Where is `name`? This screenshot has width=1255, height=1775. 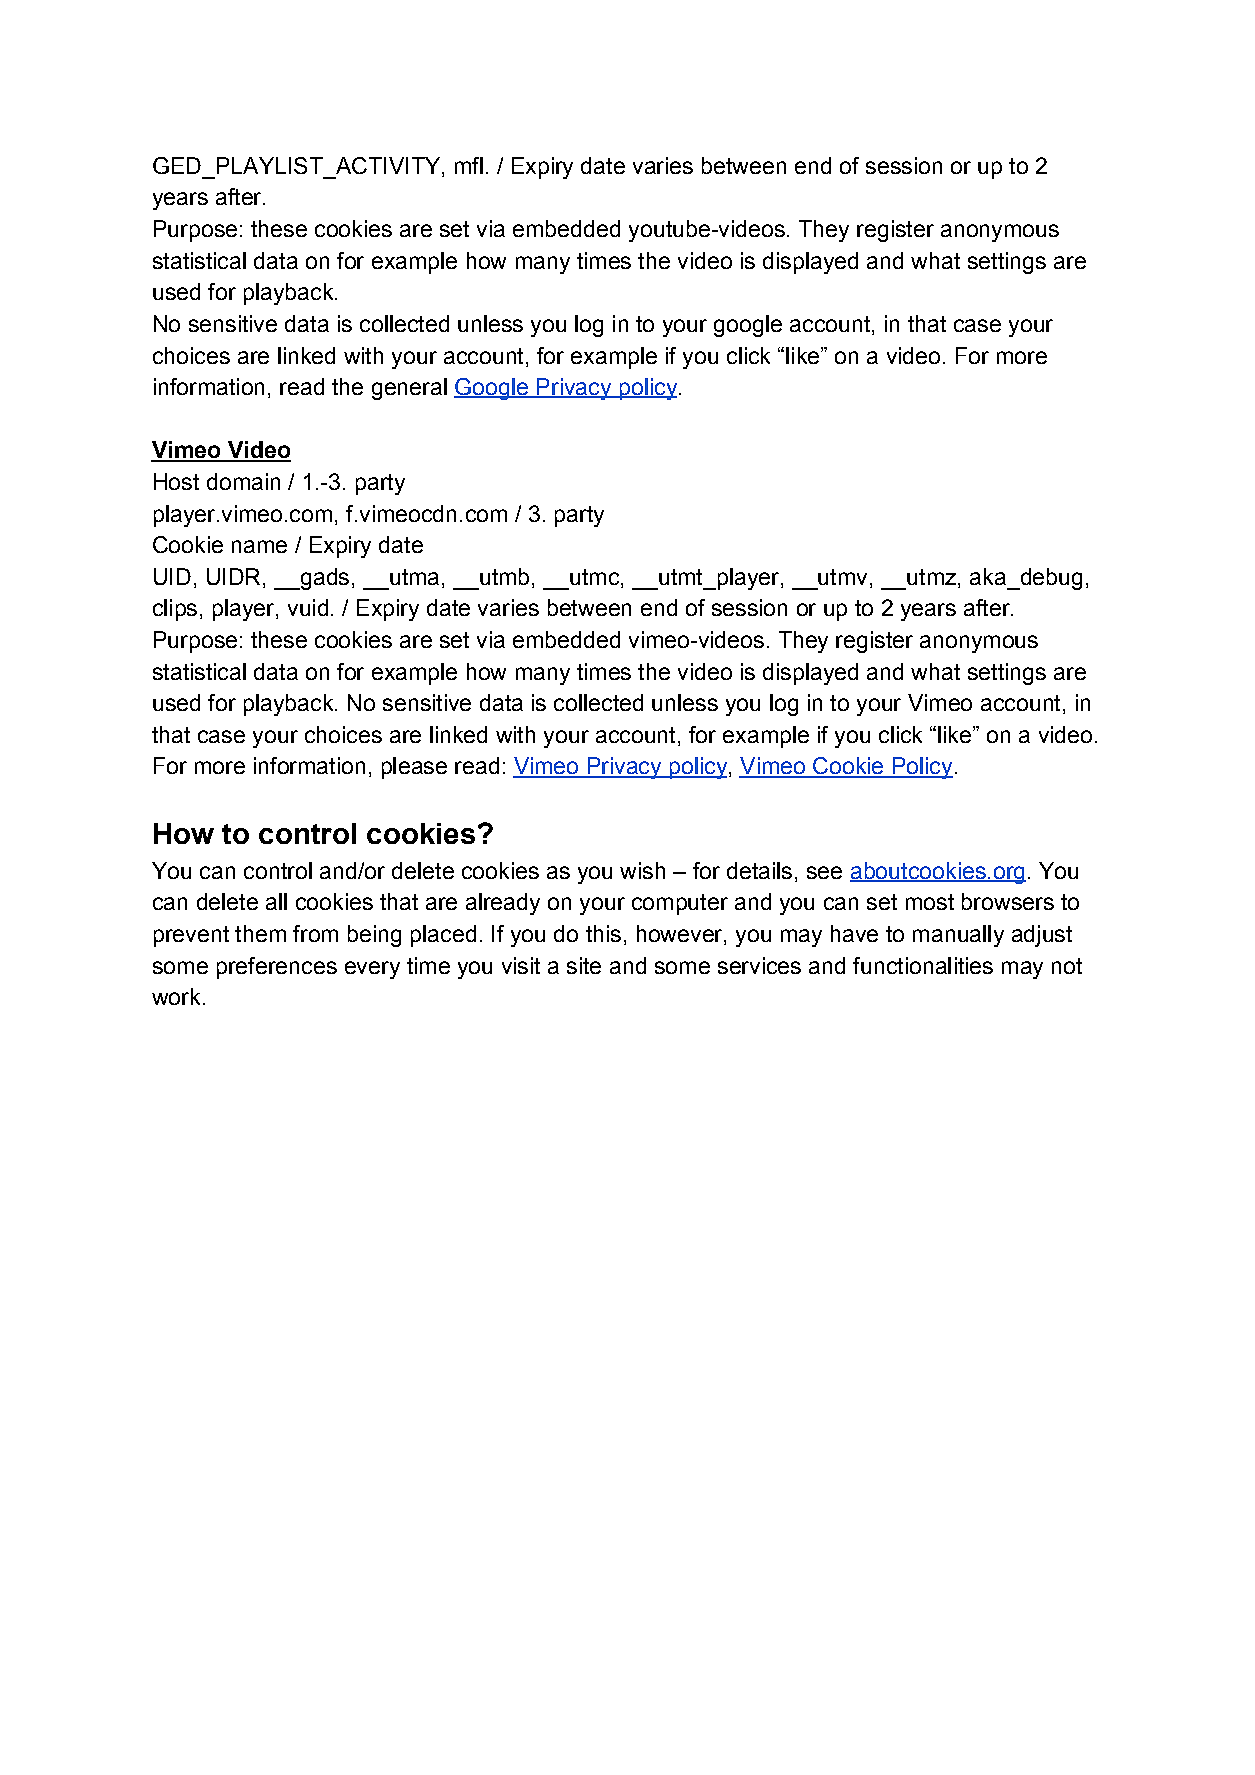 name is located at coordinates (259, 546).
